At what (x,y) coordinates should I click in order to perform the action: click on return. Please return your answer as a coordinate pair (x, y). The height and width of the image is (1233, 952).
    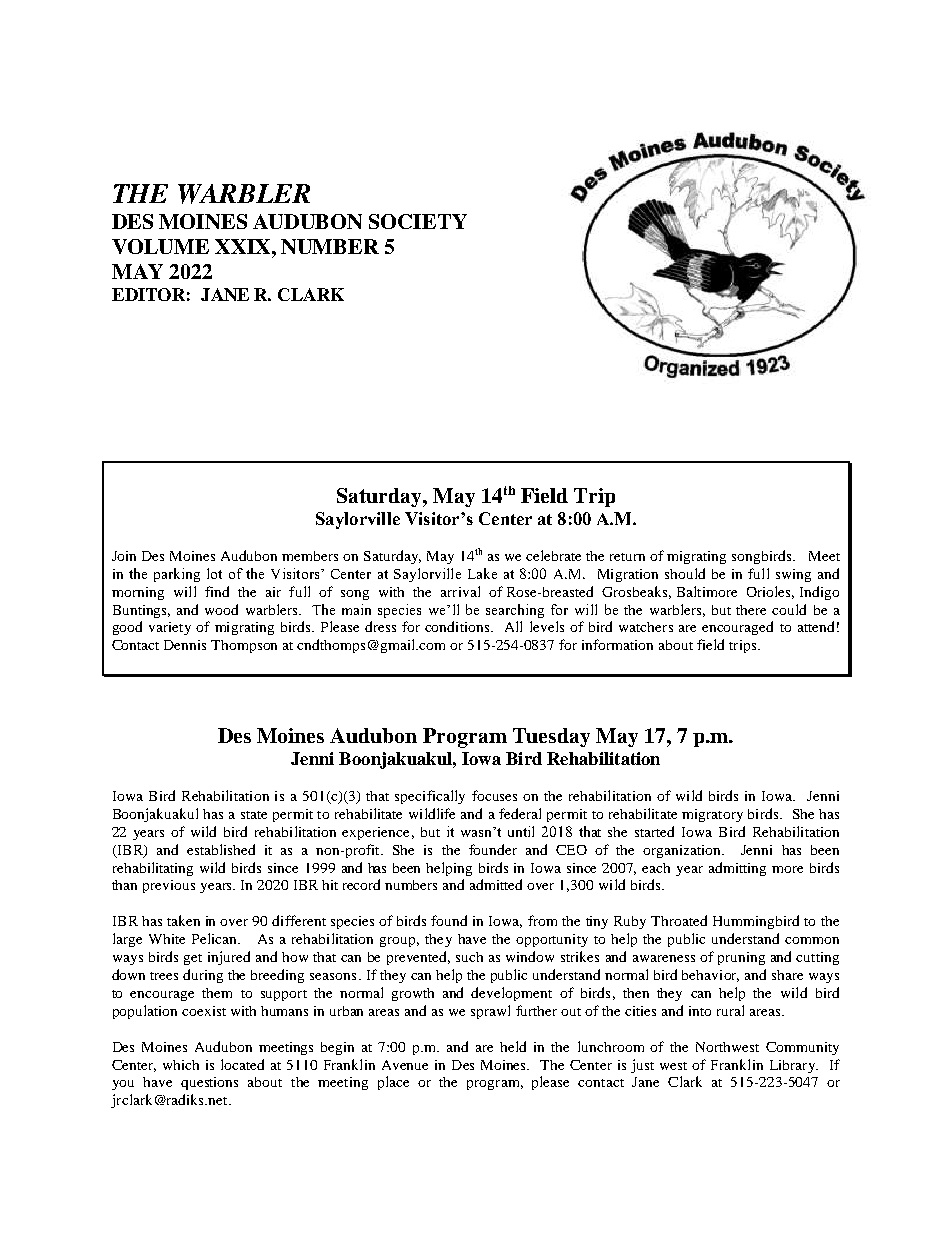
    Looking at the image, I should click on (627, 557).
